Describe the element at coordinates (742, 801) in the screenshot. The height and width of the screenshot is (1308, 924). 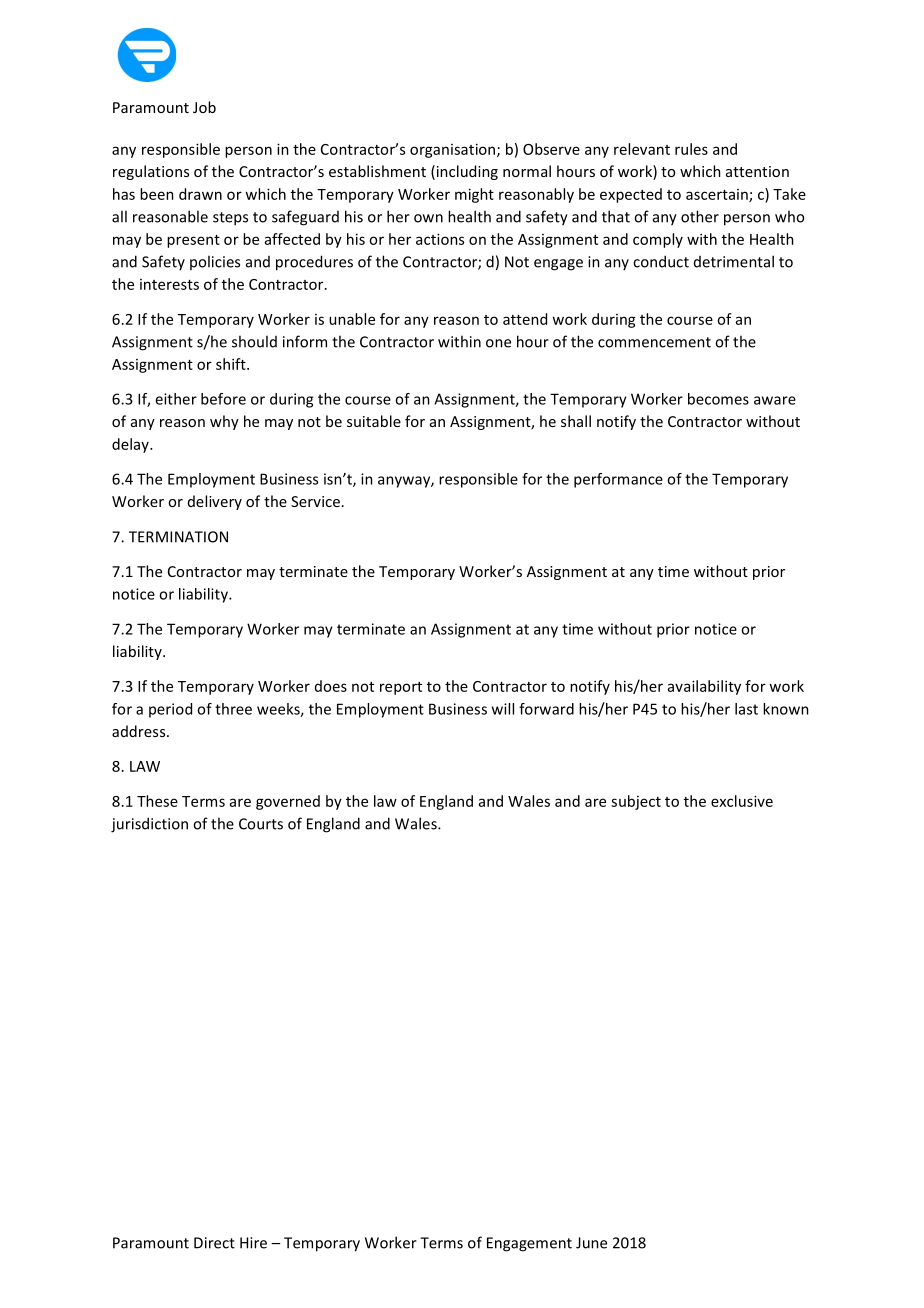
I see `exclusive` at that location.
